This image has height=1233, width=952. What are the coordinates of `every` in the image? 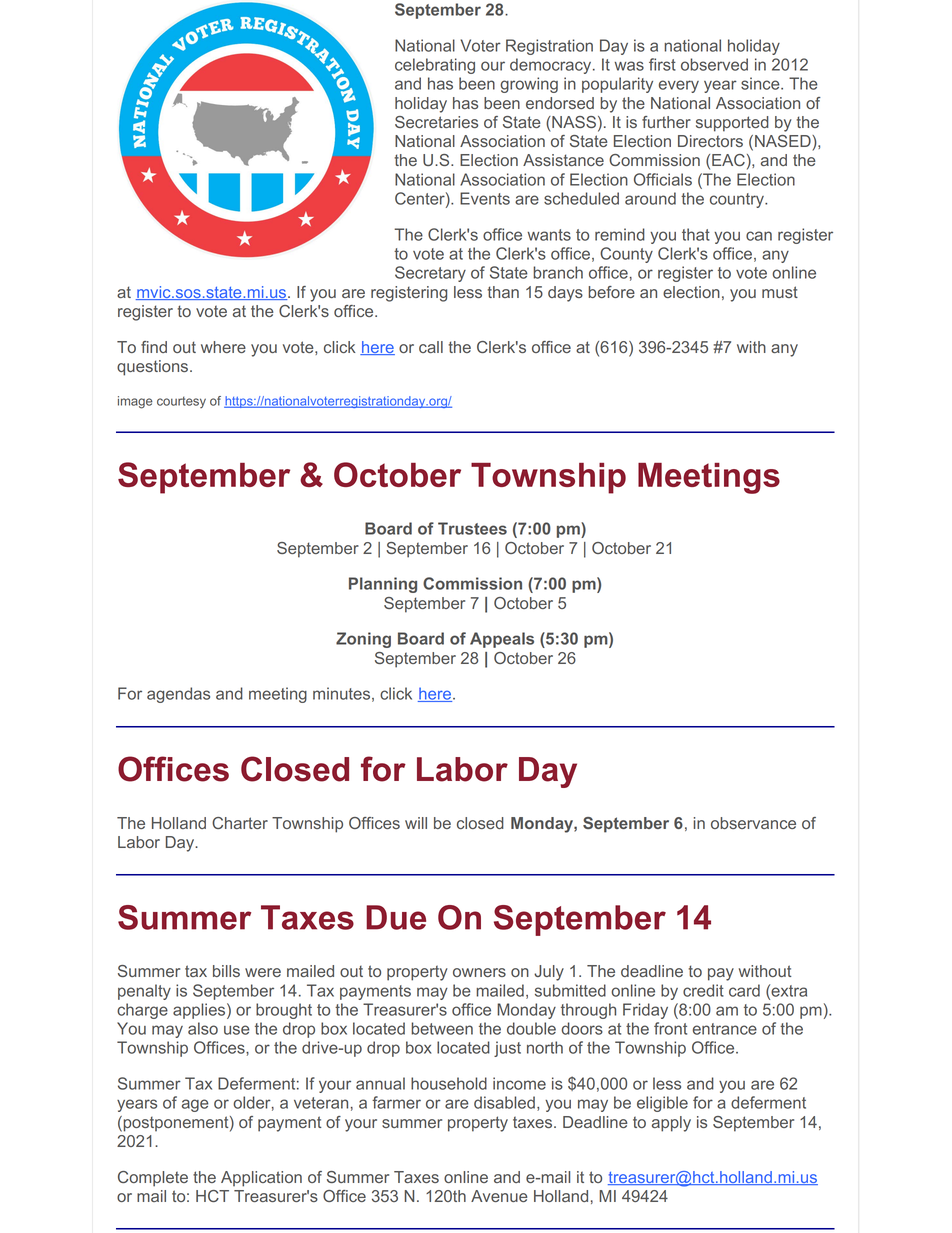 It's located at (679, 86).
